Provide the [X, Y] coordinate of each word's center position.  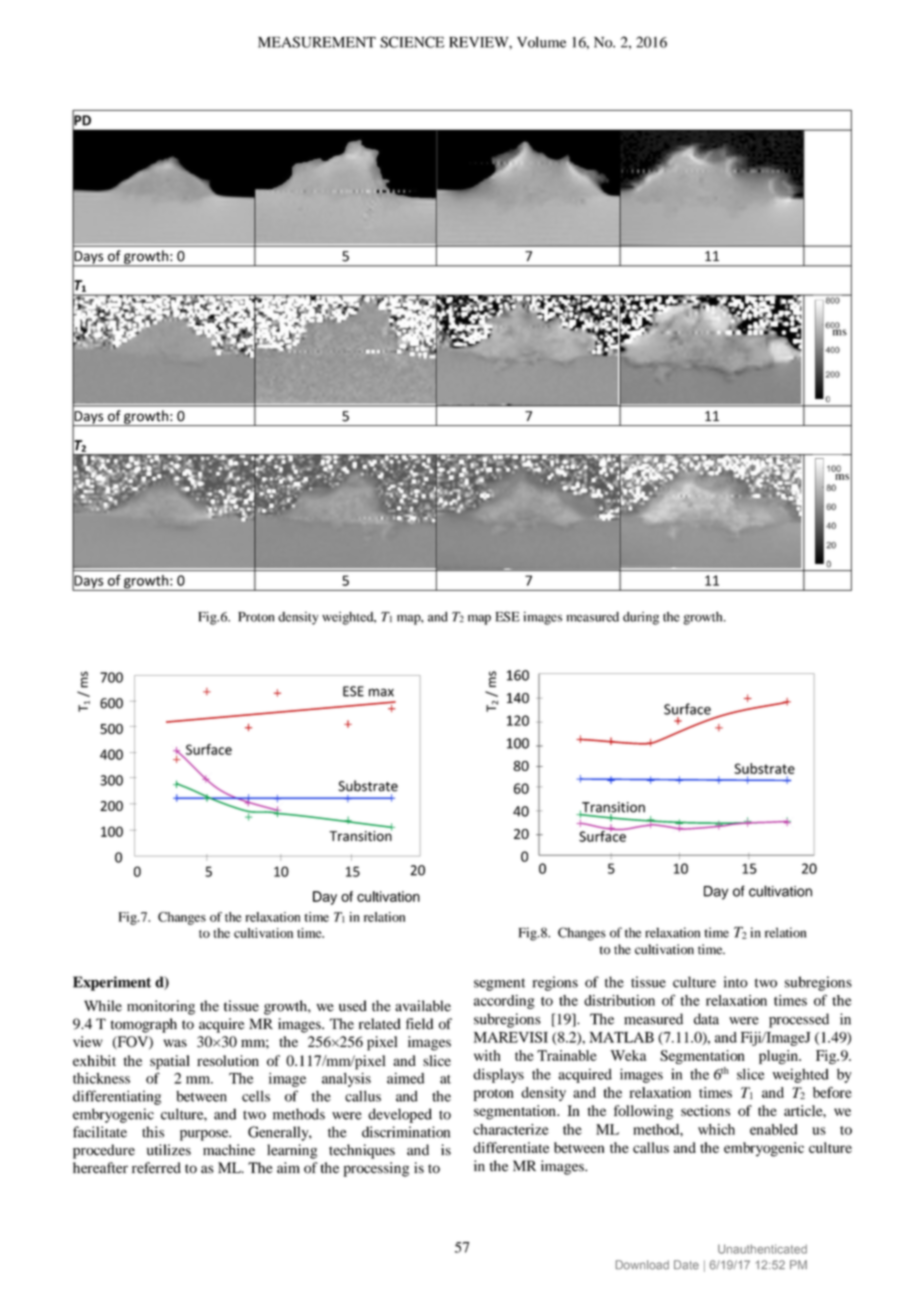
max [381, 692]
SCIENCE [412, 42]
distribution [619, 1000]
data [706, 1019]
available [423, 1006]
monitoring [161, 1007]
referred [156, 1168]
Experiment [112, 983]
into [736, 982]
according [504, 1002]
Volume [541, 42]
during [641, 618]
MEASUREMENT [317, 42]
